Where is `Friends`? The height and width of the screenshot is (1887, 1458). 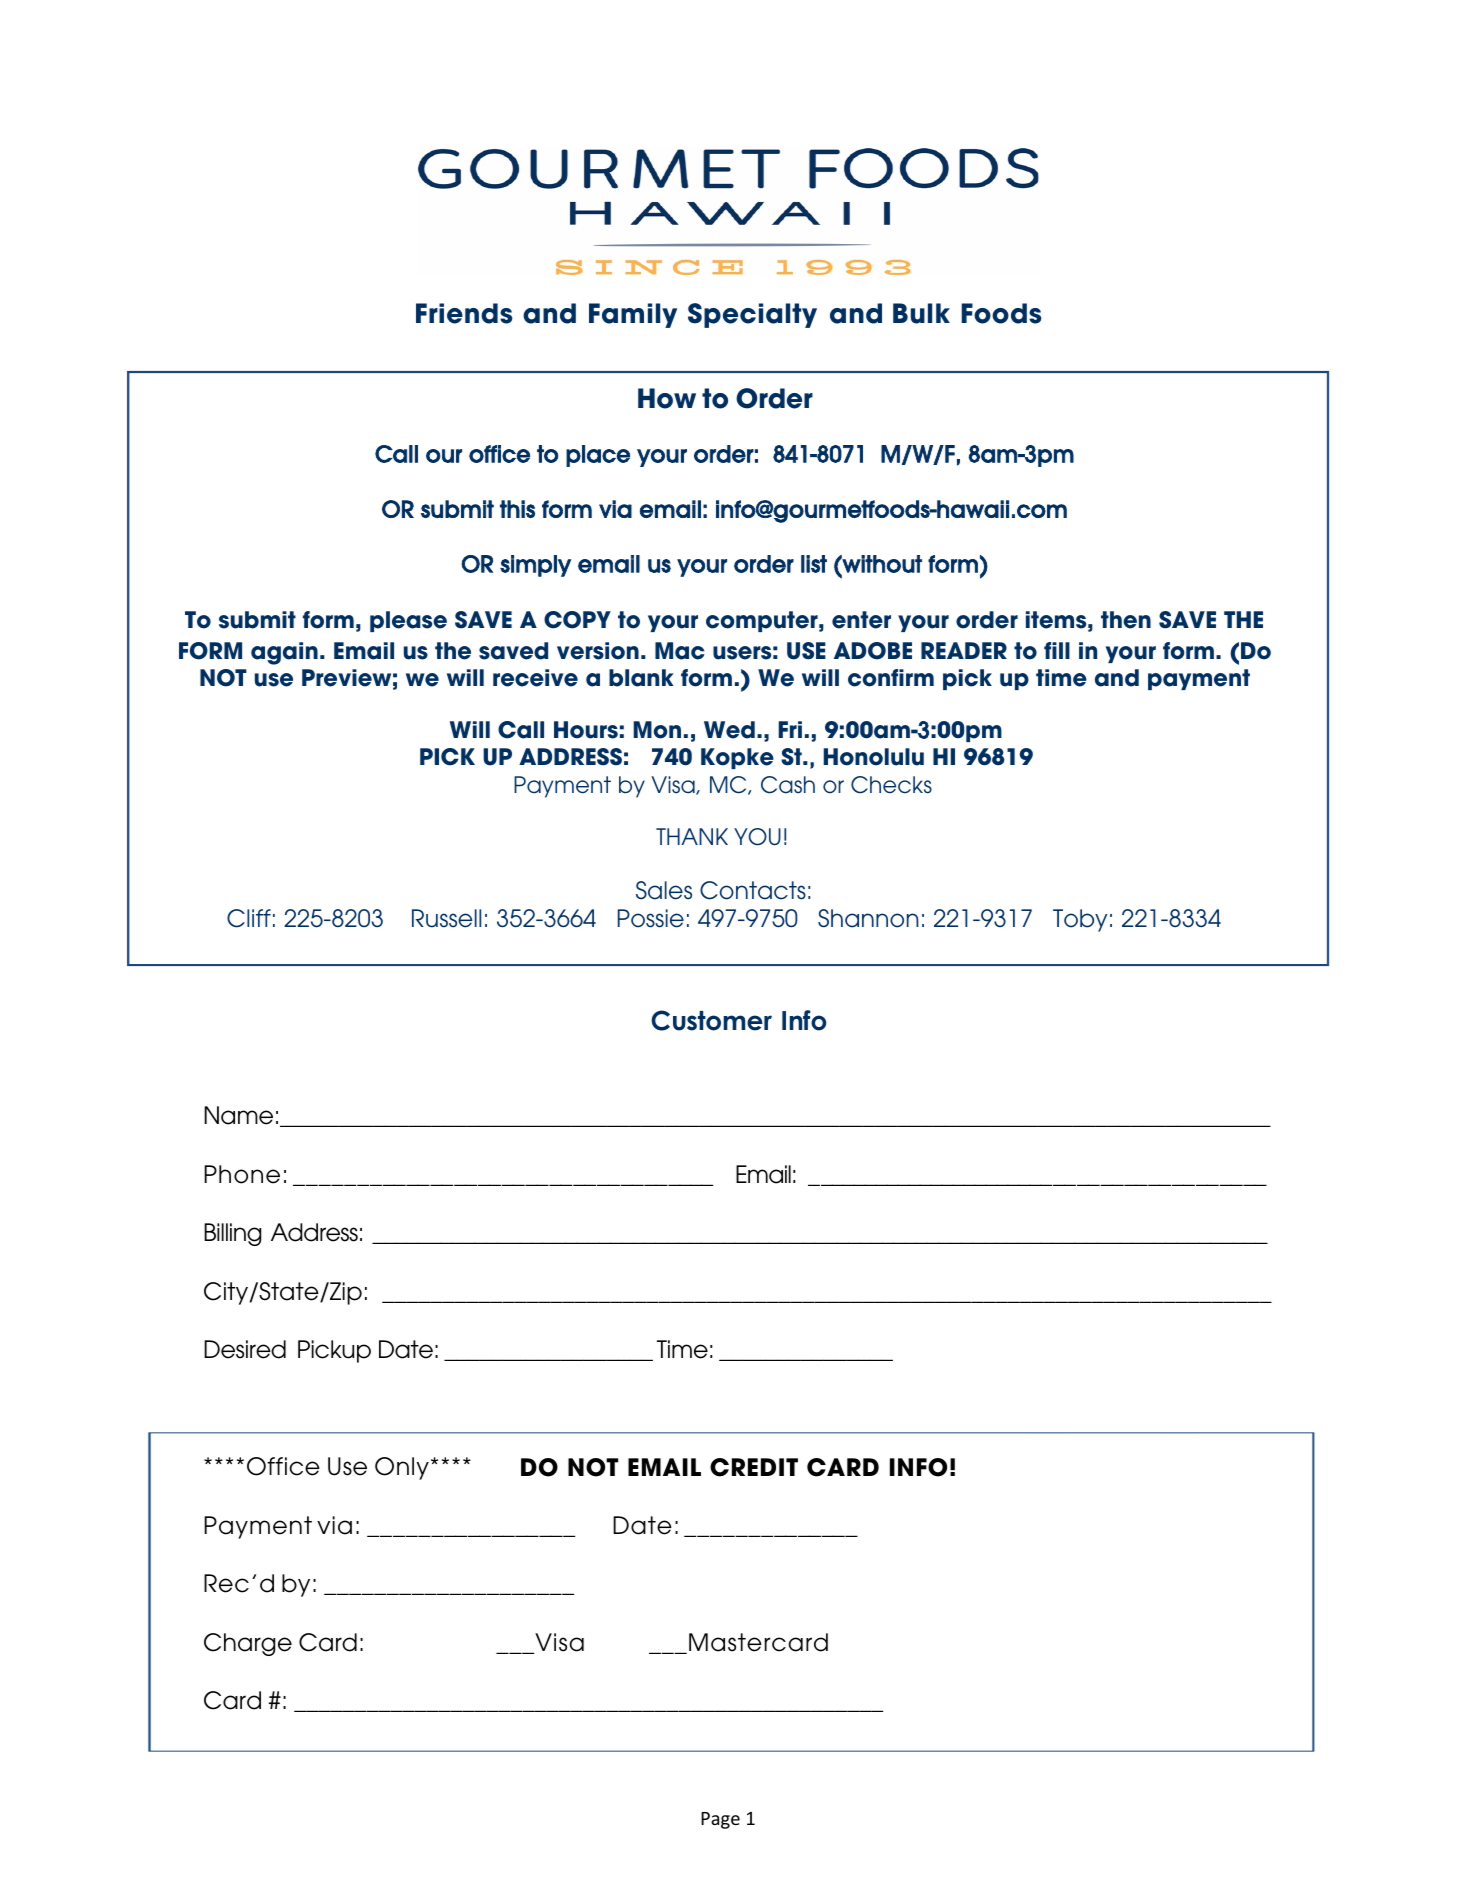 Friends is located at coordinates (464, 313).
